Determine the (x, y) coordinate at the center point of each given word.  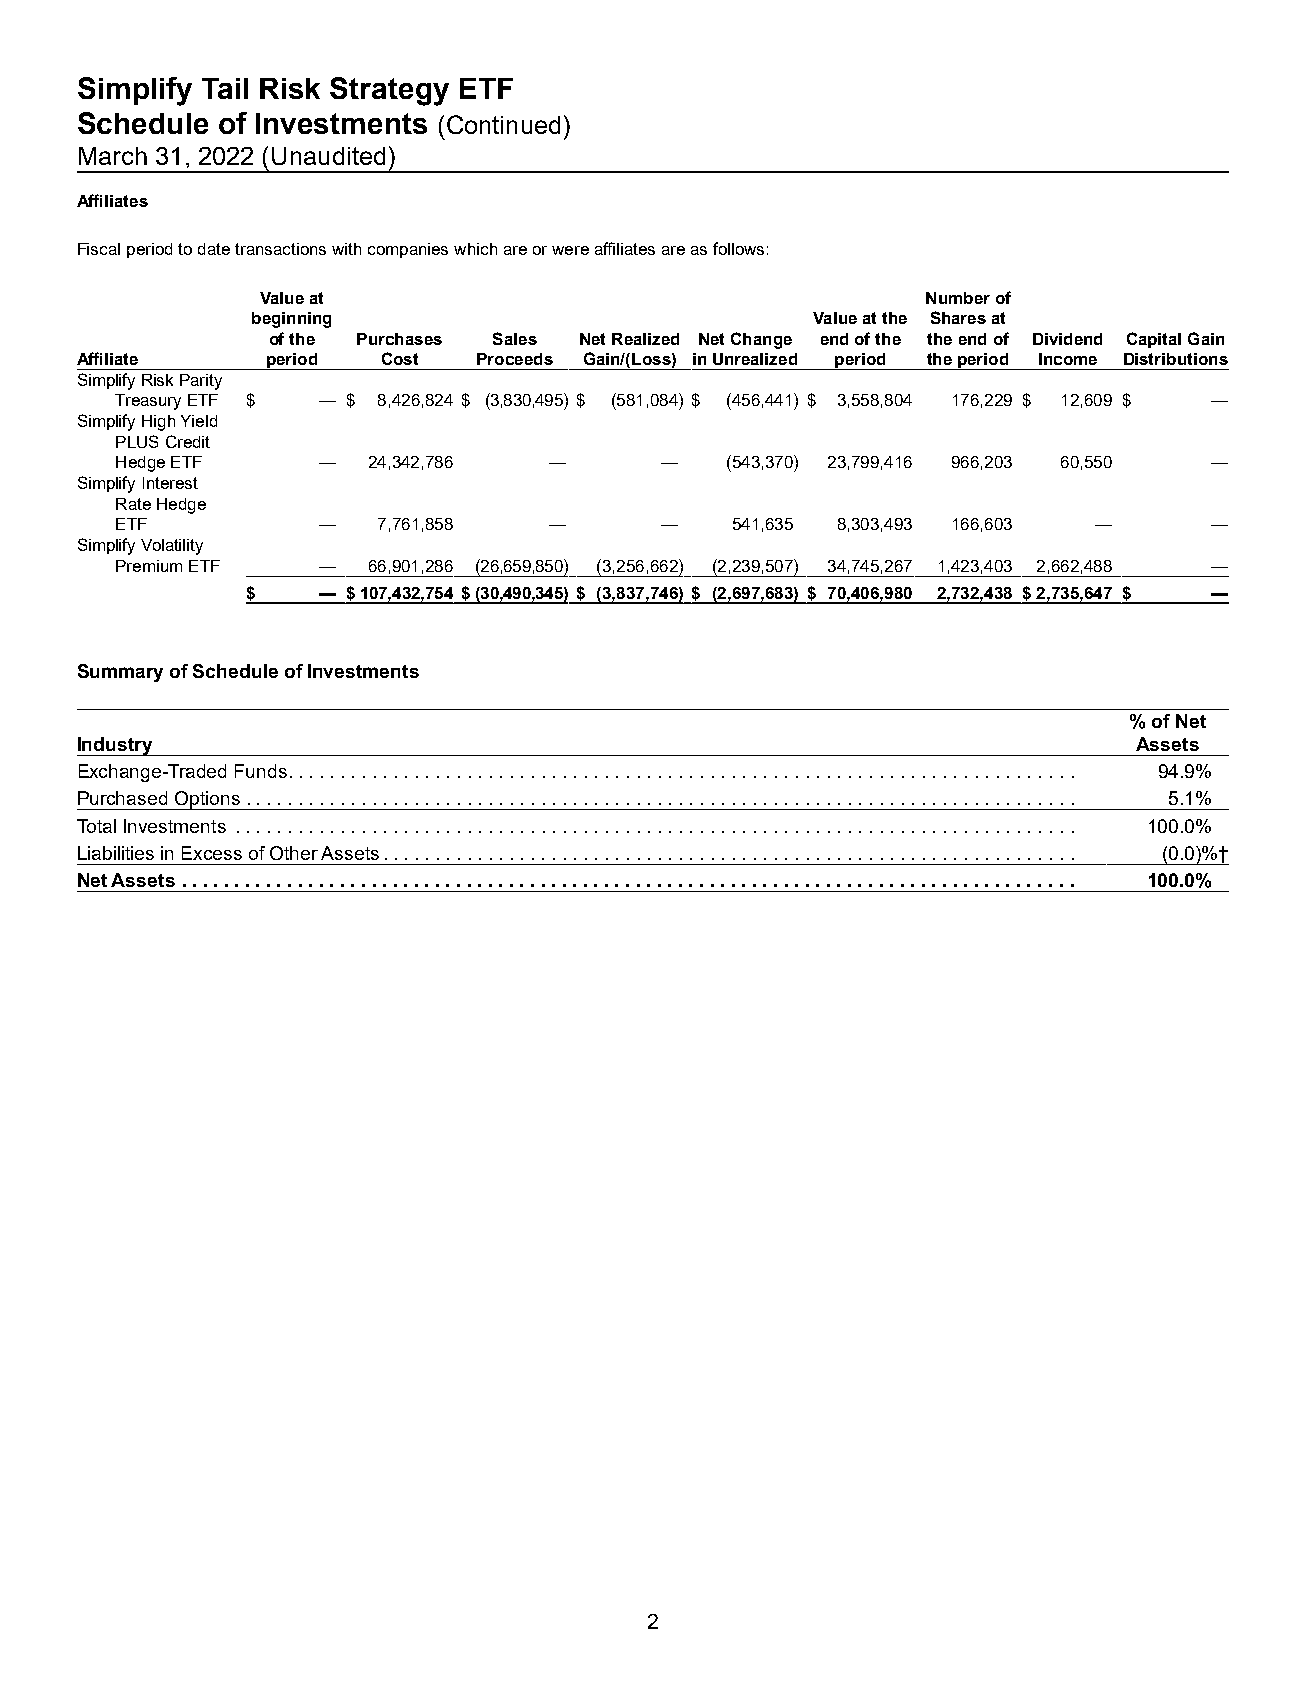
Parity (201, 382)
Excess (212, 853)
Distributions (1176, 359)
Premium (149, 566)
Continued (503, 124)
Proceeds (515, 359)
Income (1068, 359)
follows (738, 248)
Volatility (172, 547)
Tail (225, 88)
